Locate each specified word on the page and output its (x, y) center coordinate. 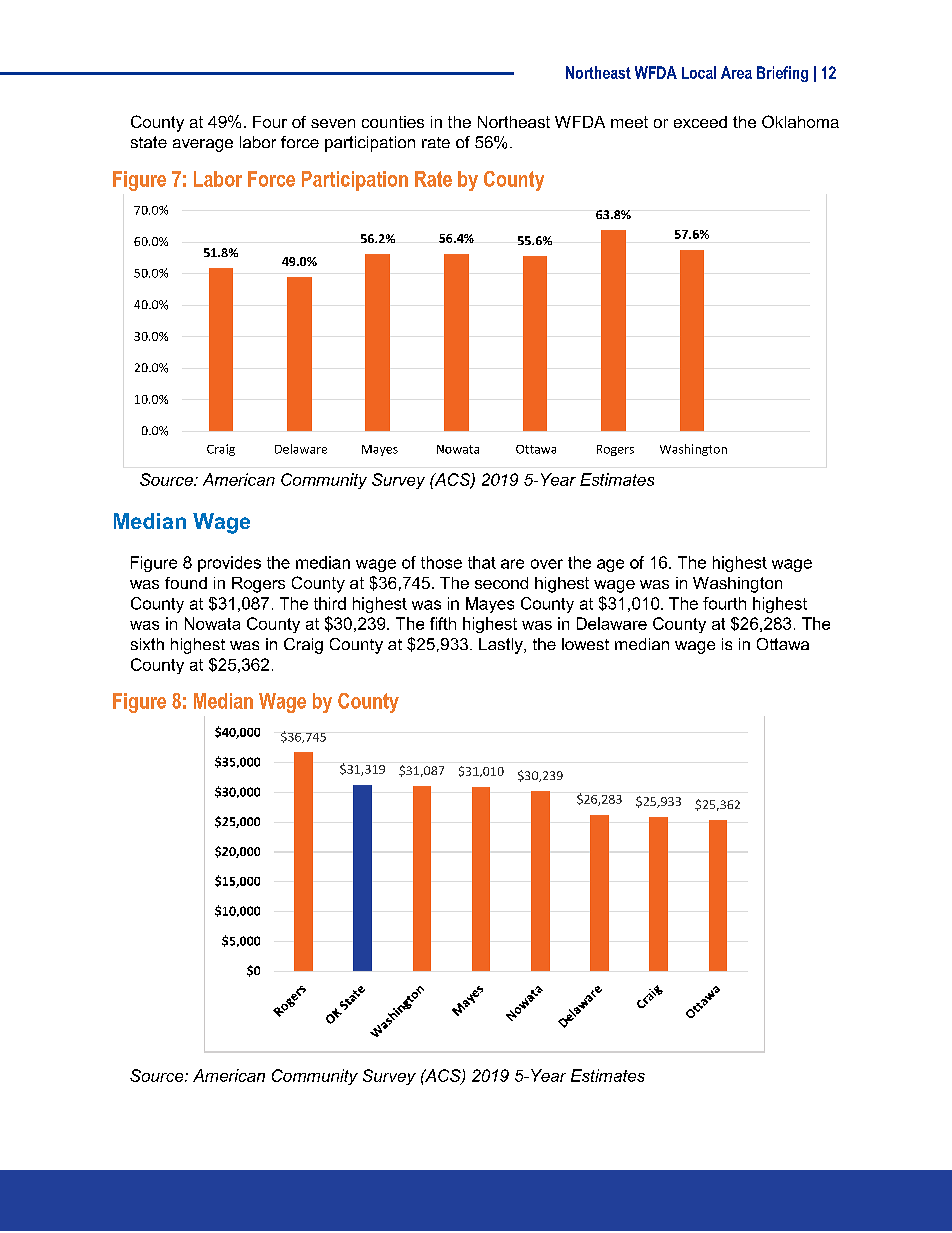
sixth (147, 644)
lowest (585, 644)
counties (393, 122)
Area (736, 72)
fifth (443, 623)
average (203, 145)
